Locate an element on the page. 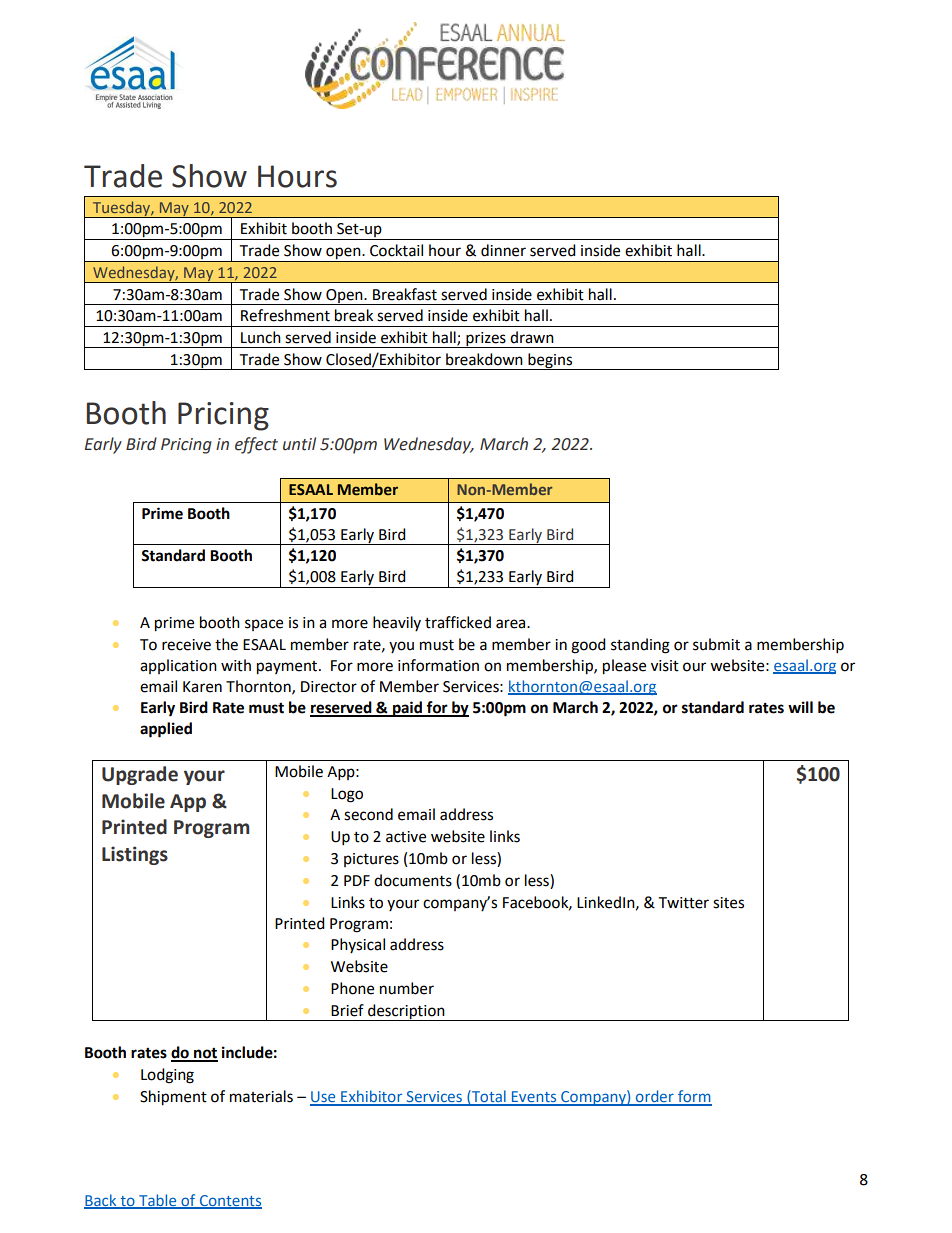 Image resolution: width=952 pixels, height=1233 pixels. documents is located at coordinates (413, 880).
